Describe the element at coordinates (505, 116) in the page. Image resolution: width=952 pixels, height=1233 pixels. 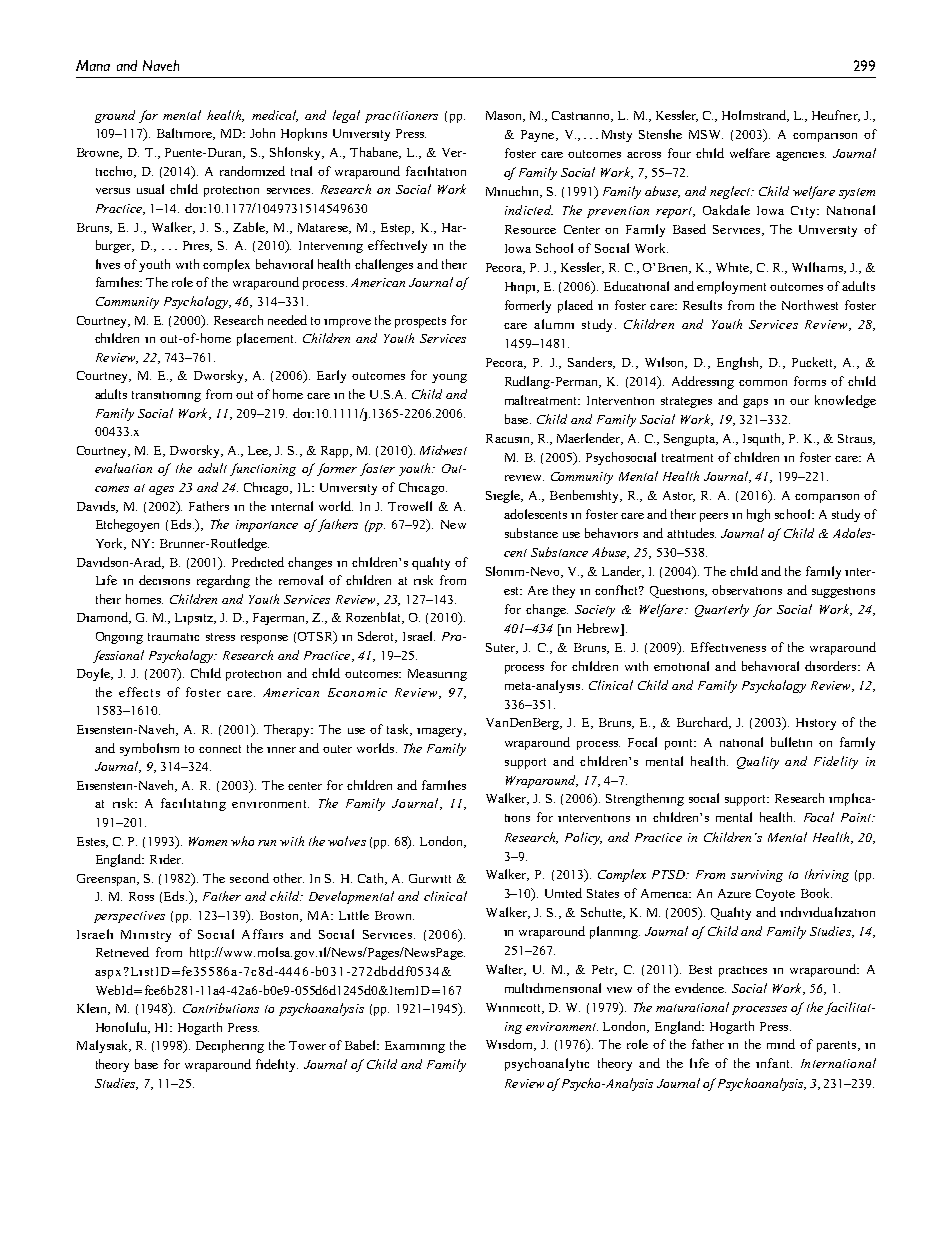
I see `Mason` at that location.
